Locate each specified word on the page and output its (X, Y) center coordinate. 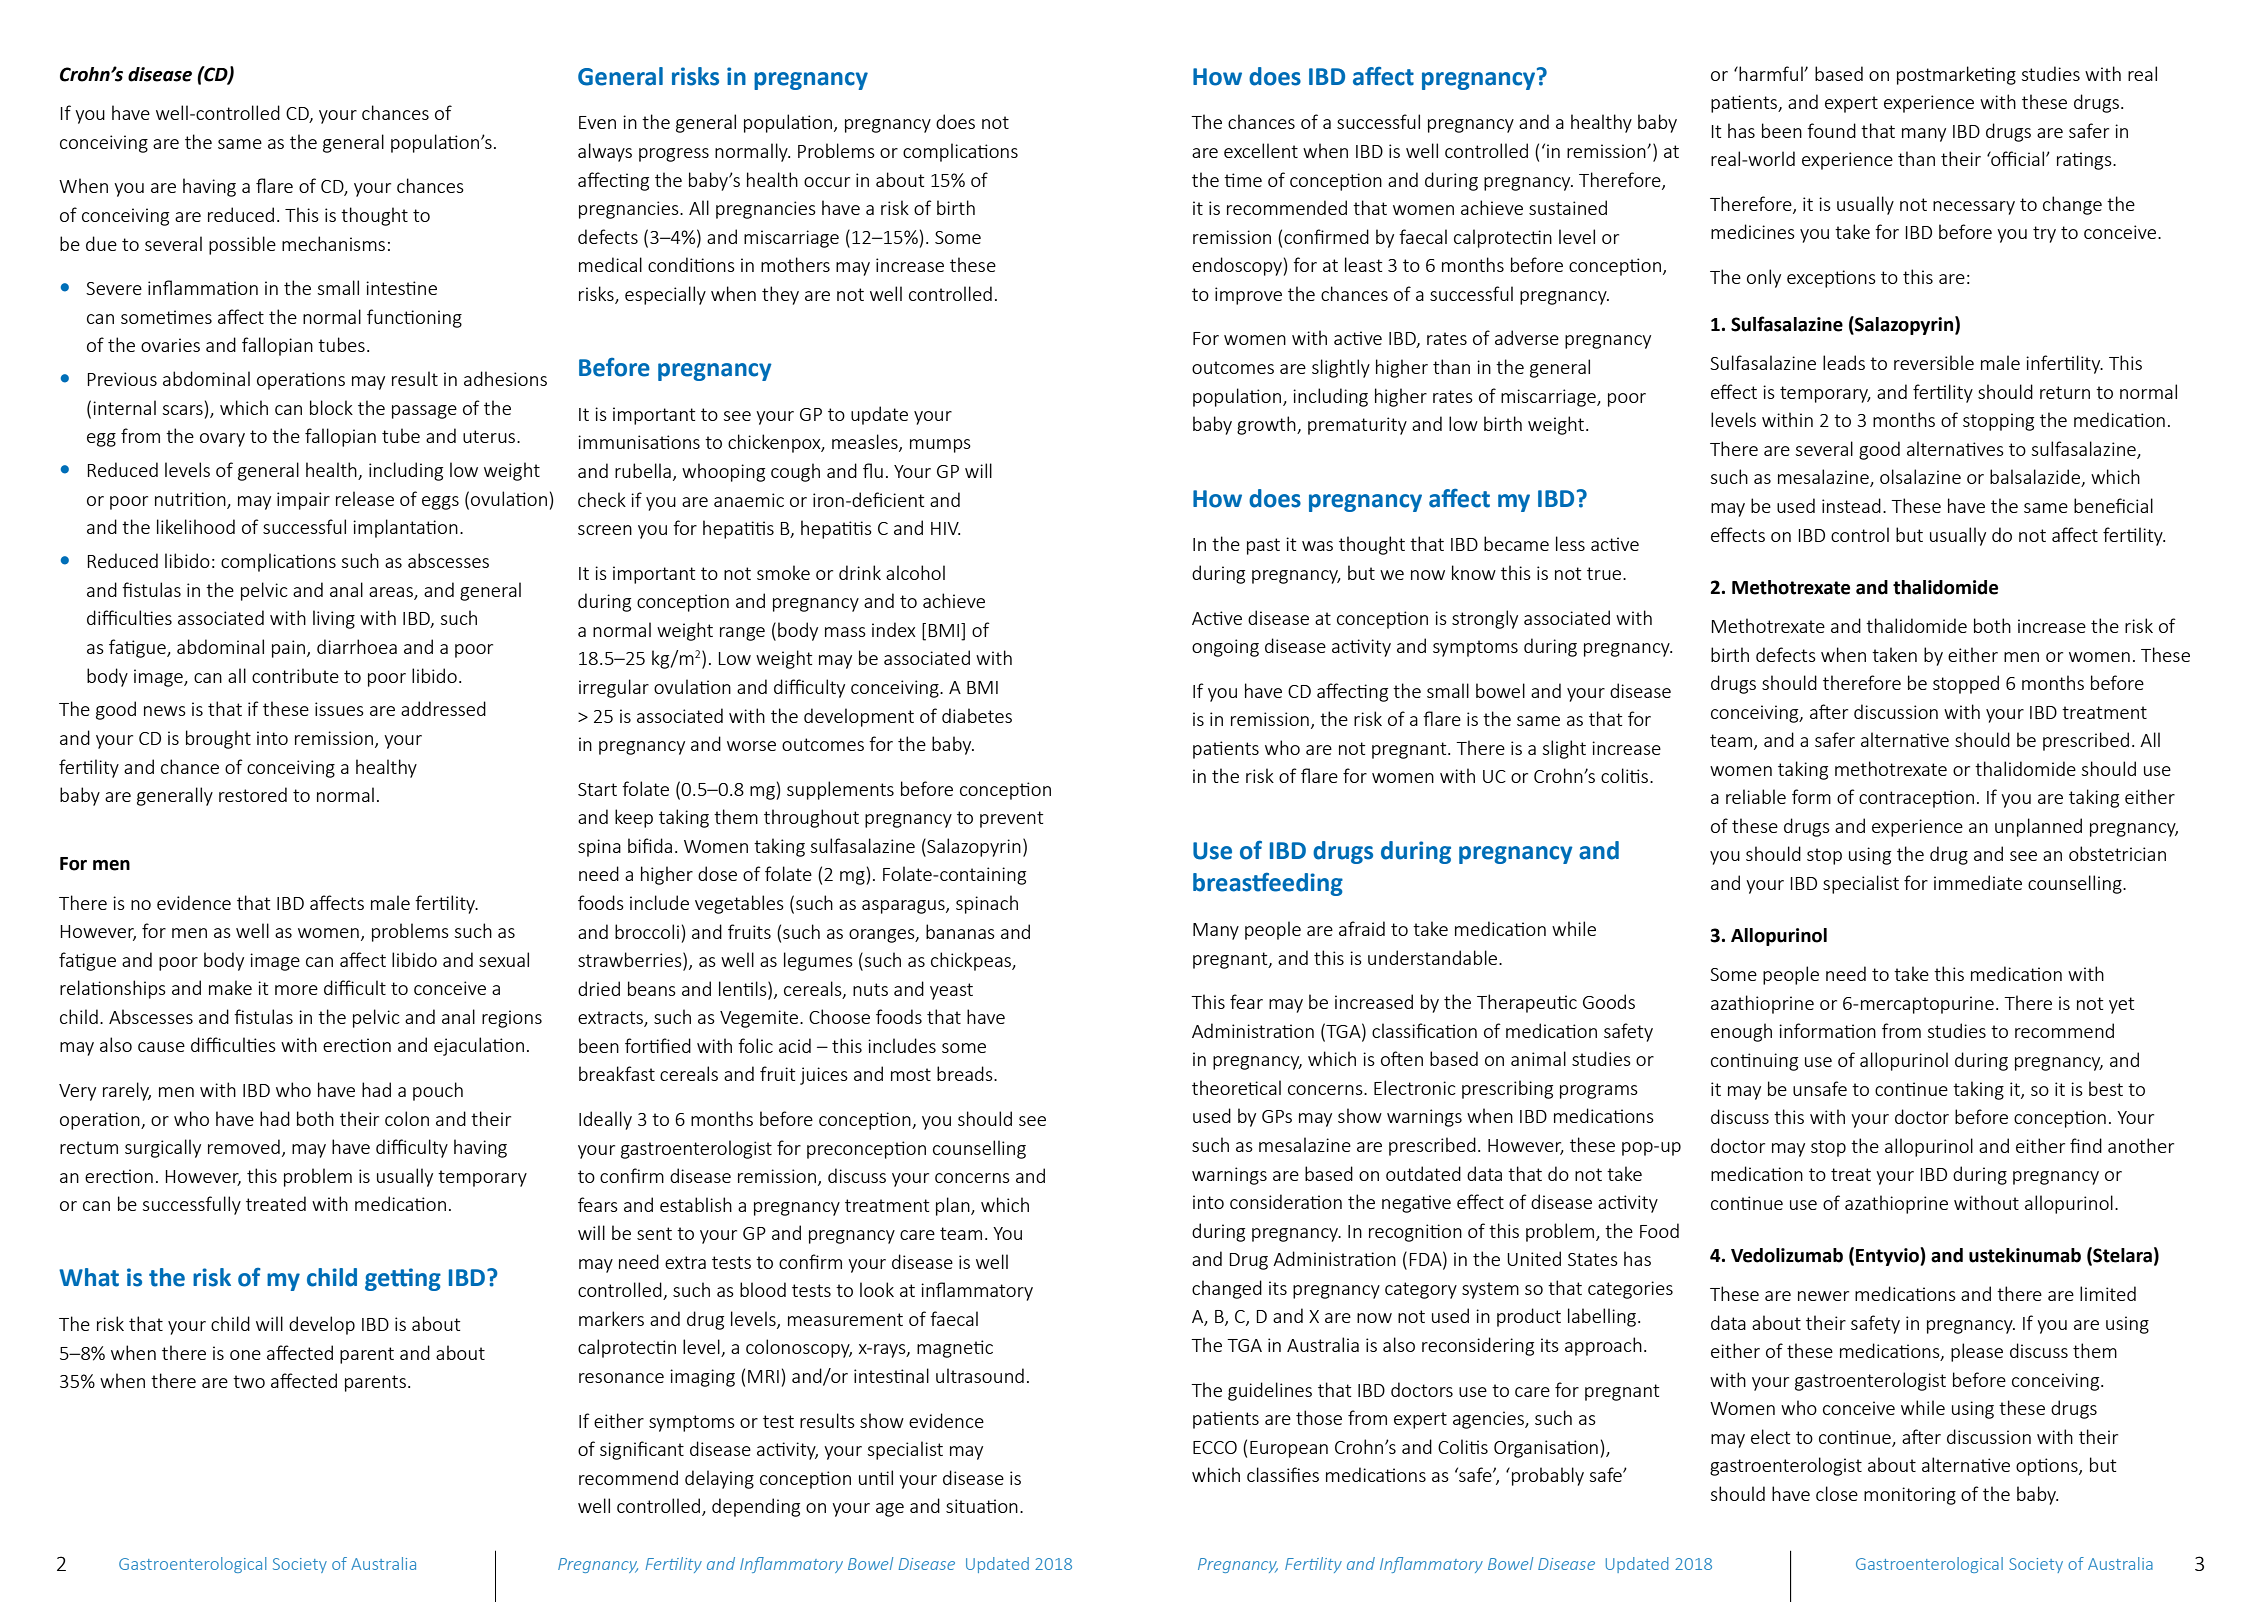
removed (244, 1146)
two (249, 1381)
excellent (1261, 150)
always (605, 152)
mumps (940, 446)
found (1831, 130)
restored (253, 794)
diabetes (977, 715)
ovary (222, 440)
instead (1851, 505)
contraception (1916, 799)
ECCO (1215, 1447)
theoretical (1236, 1087)
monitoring (1910, 1496)
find (2086, 1145)
